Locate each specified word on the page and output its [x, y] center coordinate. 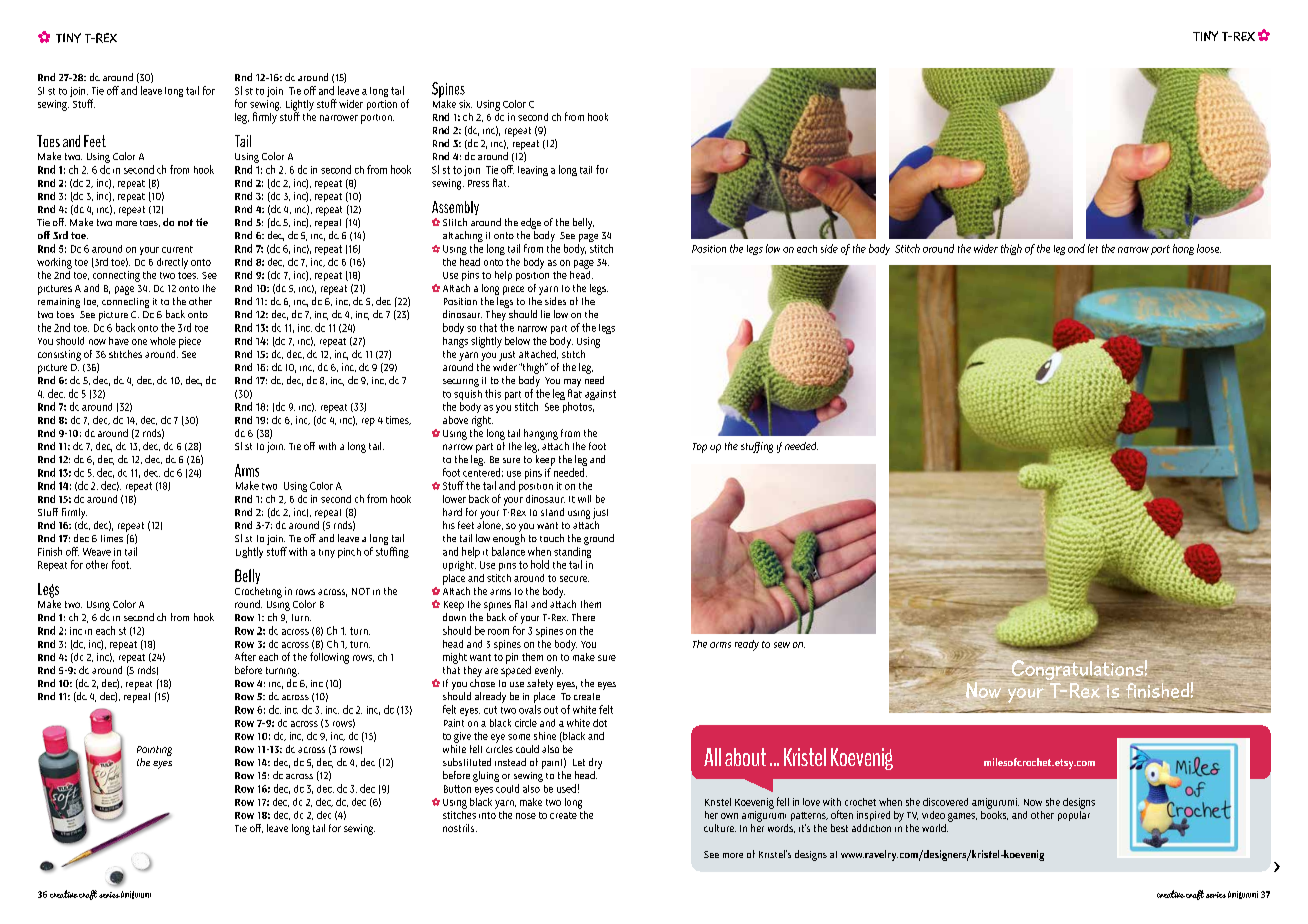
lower [454, 499]
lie [545, 314]
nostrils [460, 828]
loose [1209, 248]
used [566, 788]
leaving [533, 171]
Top [700, 448]
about [745, 757]
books [994, 814]
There [583, 617]
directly [172, 263]
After [245, 656]
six [465, 104]
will [584, 499]
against [600, 395]
